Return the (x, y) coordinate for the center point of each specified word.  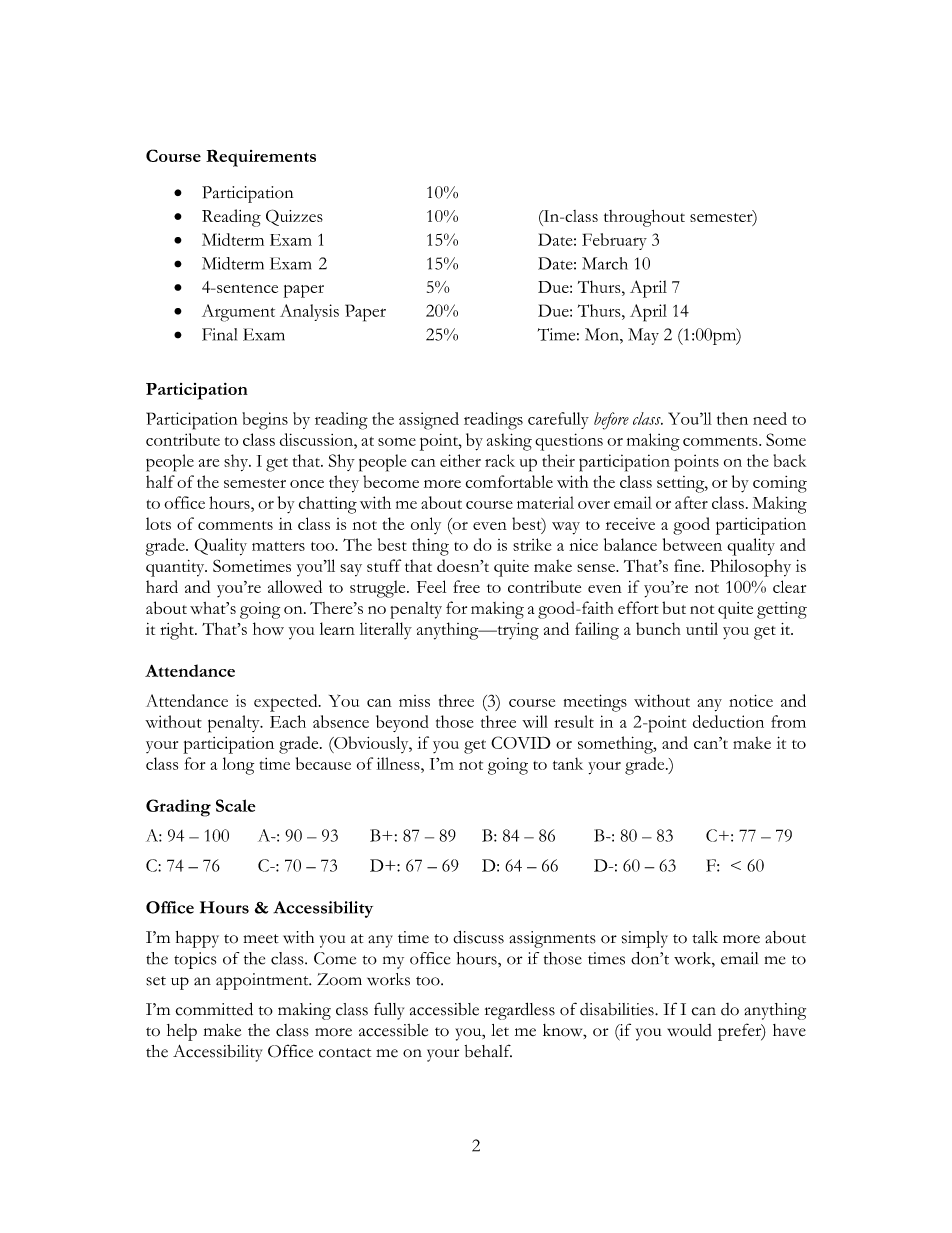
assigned (429, 421)
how (268, 628)
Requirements (261, 158)
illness (399, 763)
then (732, 418)
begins (265, 421)
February (614, 241)
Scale (235, 805)
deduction (728, 721)
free (466, 586)
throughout (644, 218)
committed (214, 1009)
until (702, 628)
